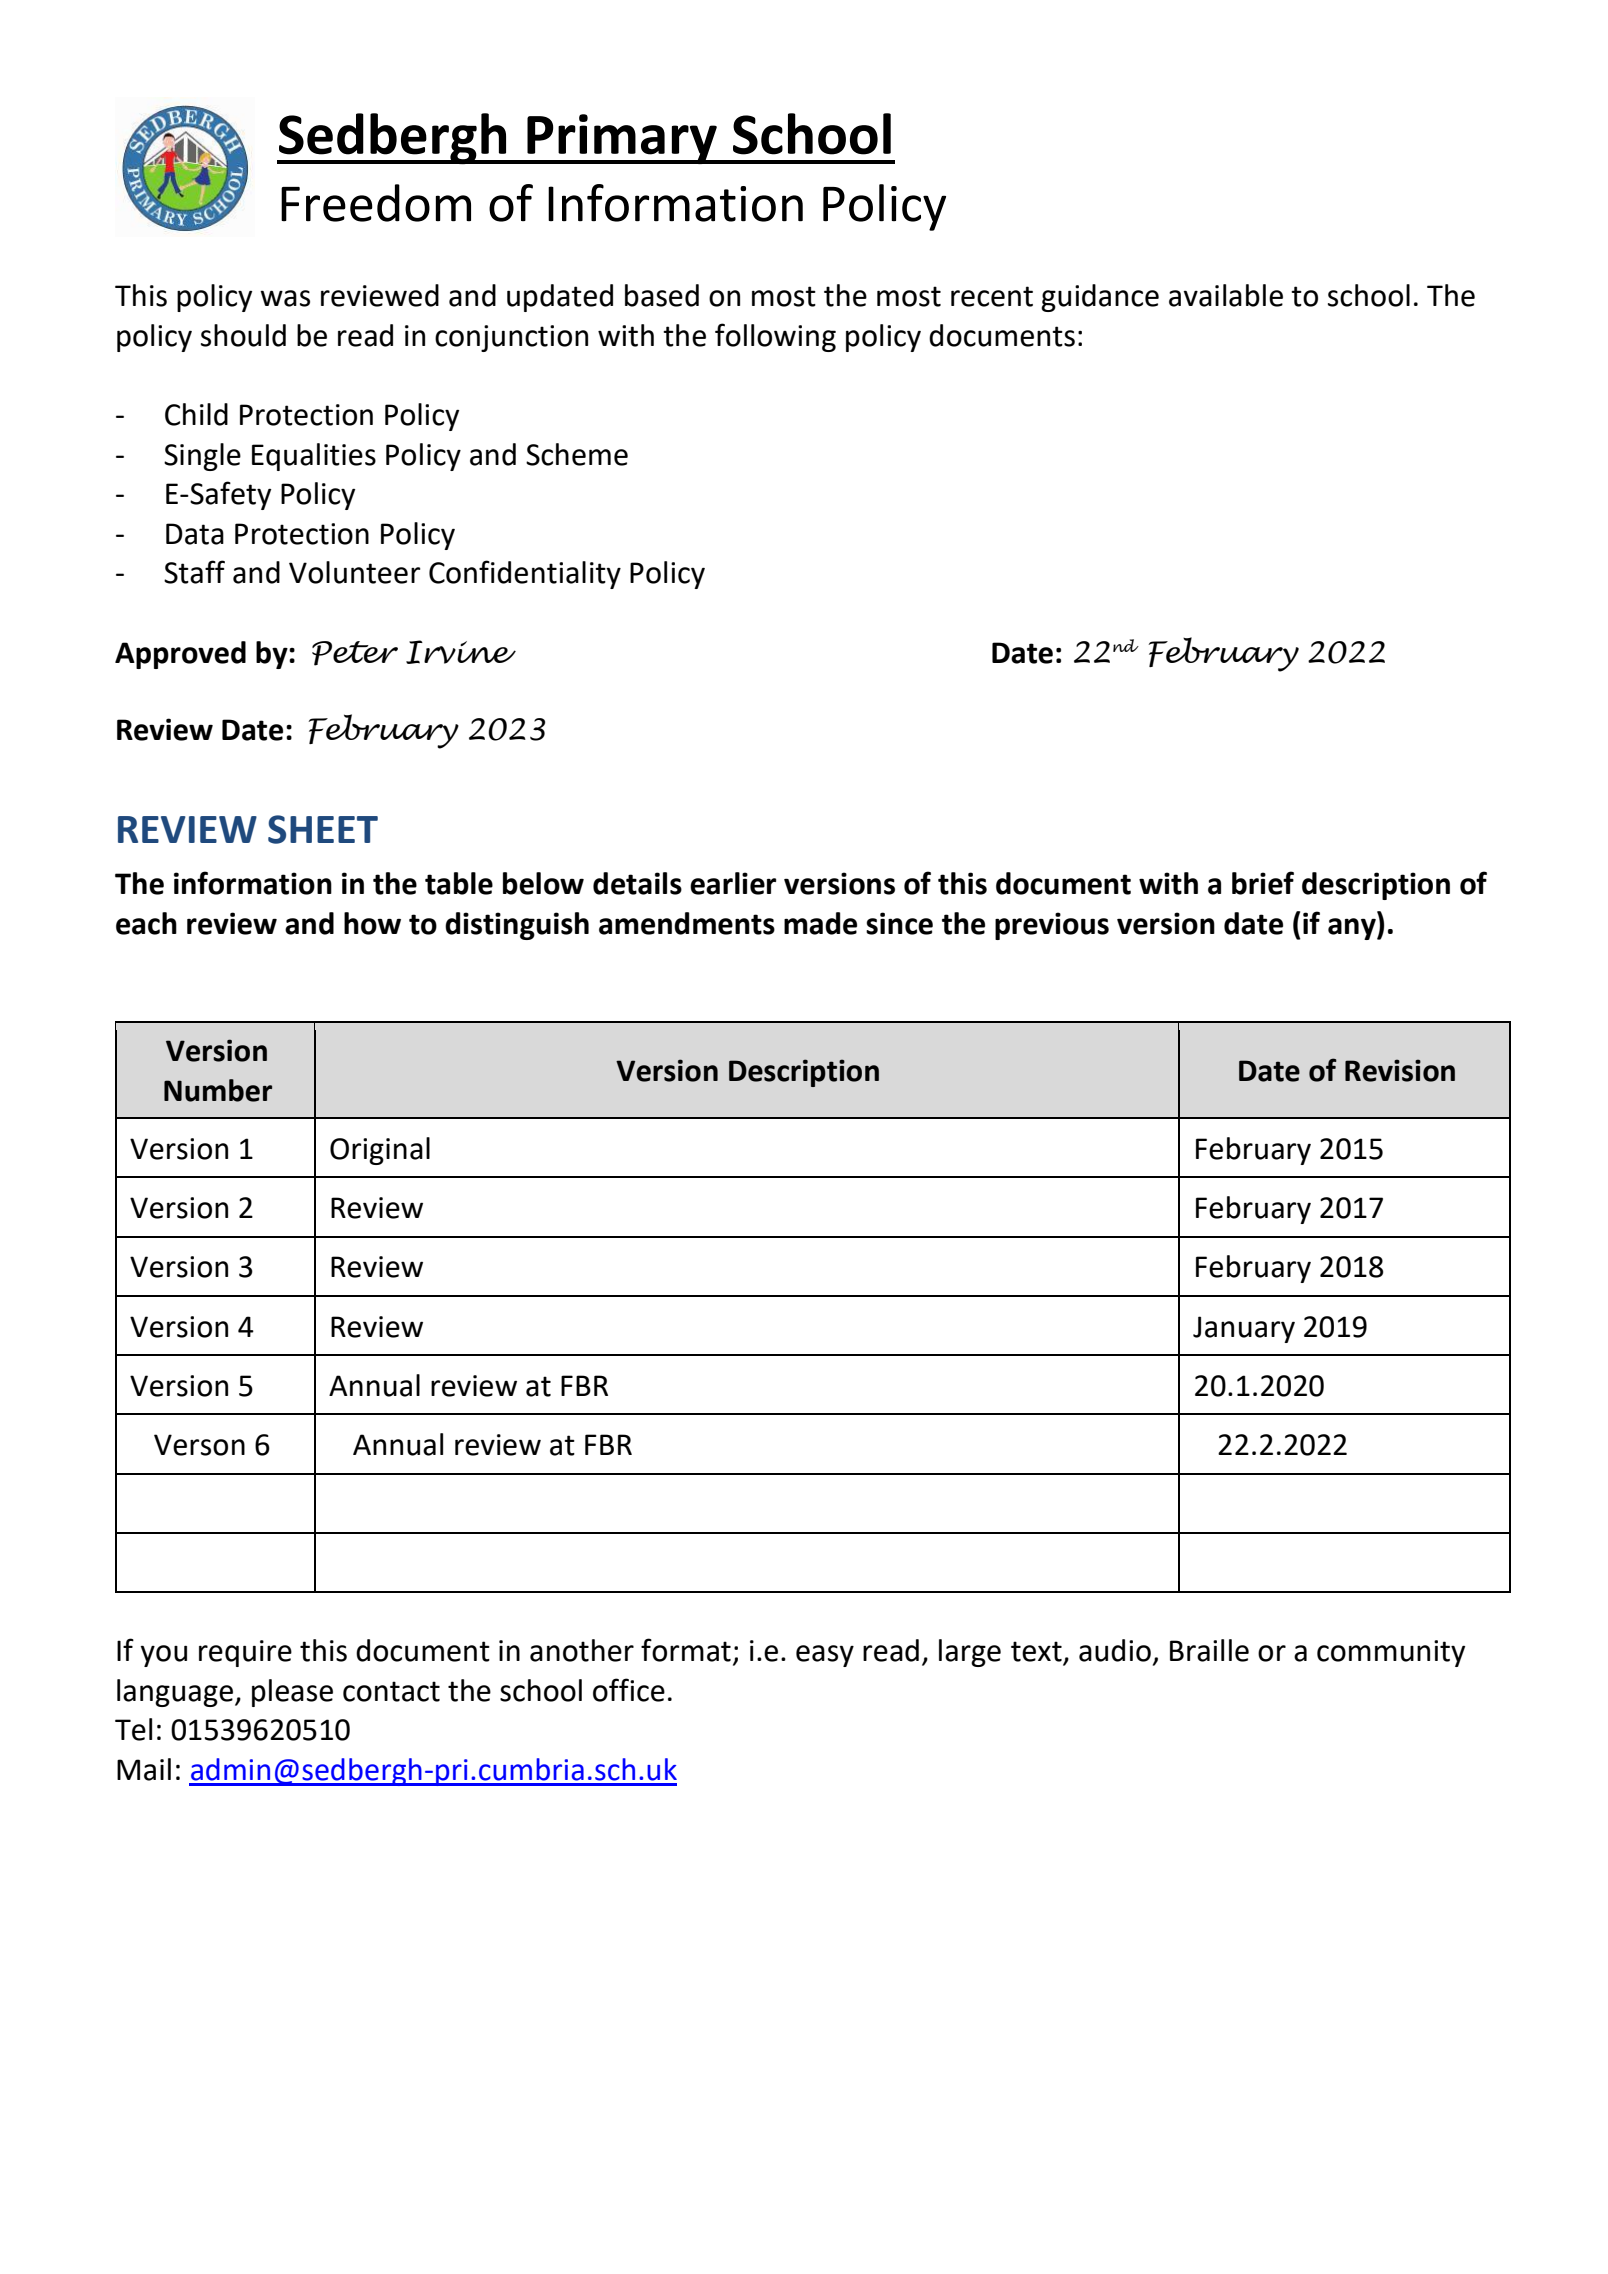  Describe the element at coordinates (1263, 883) in the image. I see `brief` at that location.
